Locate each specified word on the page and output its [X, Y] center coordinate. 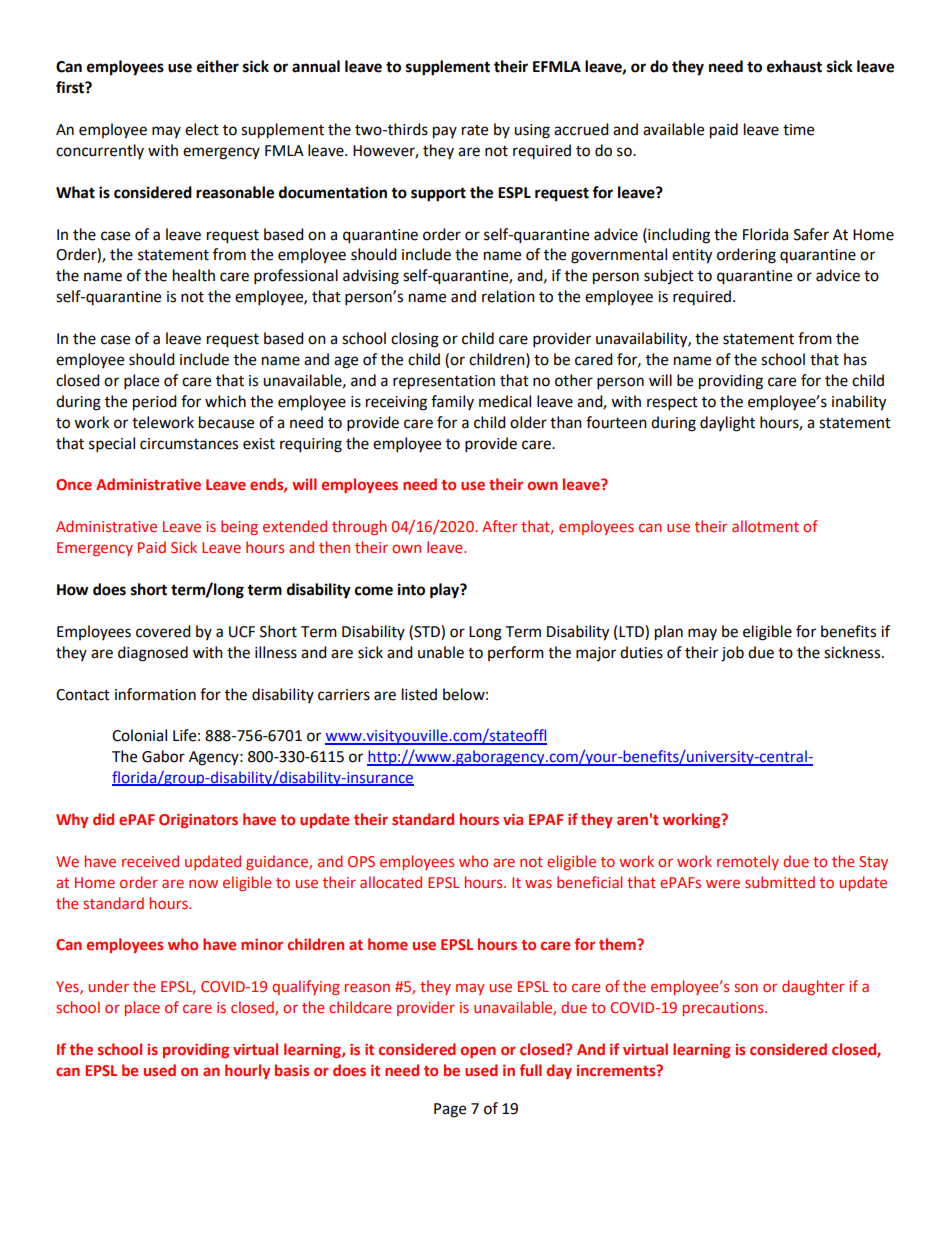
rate [475, 130]
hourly [247, 1071]
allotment [765, 526]
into [411, 589]
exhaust [794, 66]
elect [202, 129]
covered [163, 631]
